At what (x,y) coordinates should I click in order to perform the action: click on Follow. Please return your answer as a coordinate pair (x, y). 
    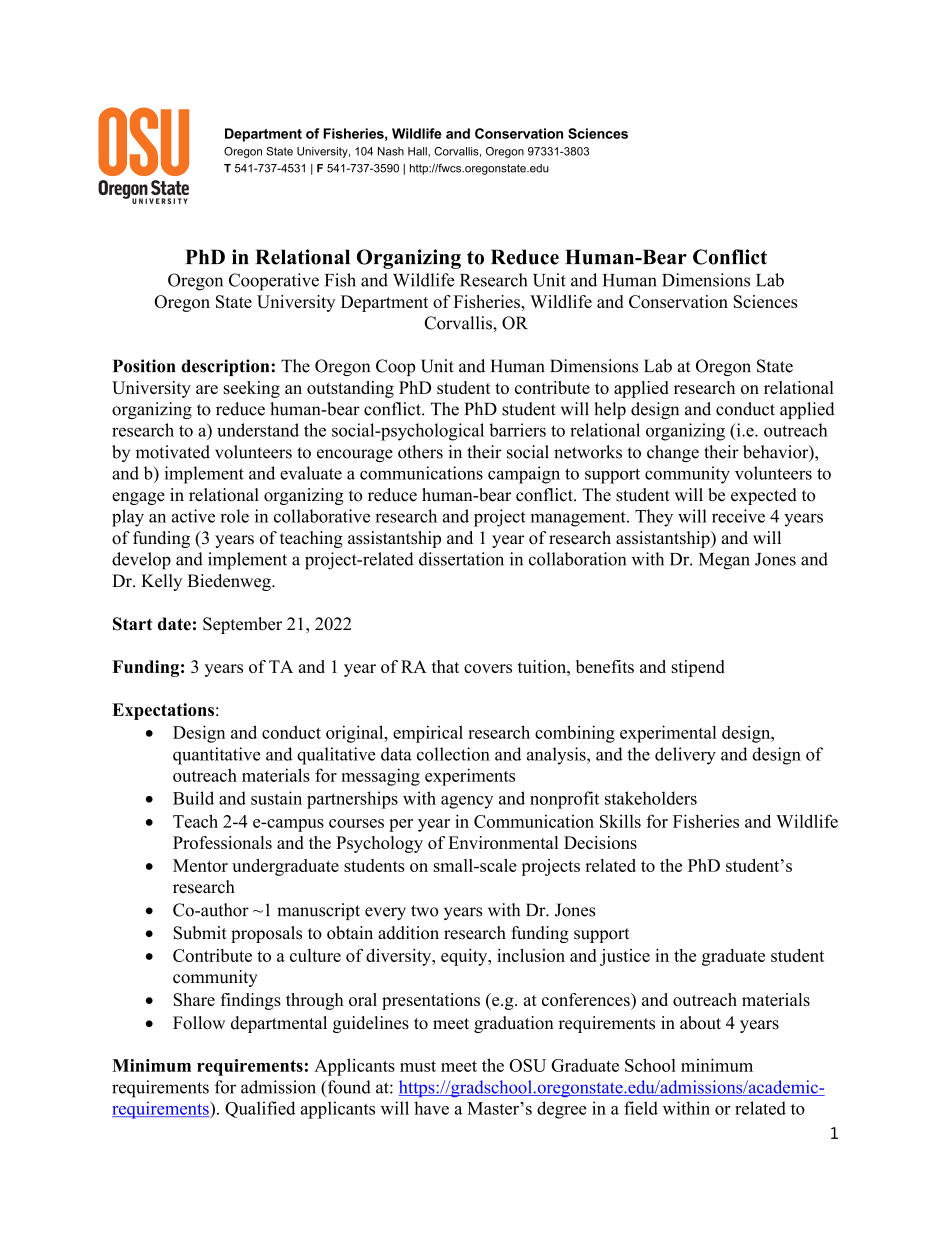
    Looking at the image, I should click on (199, 1023).
